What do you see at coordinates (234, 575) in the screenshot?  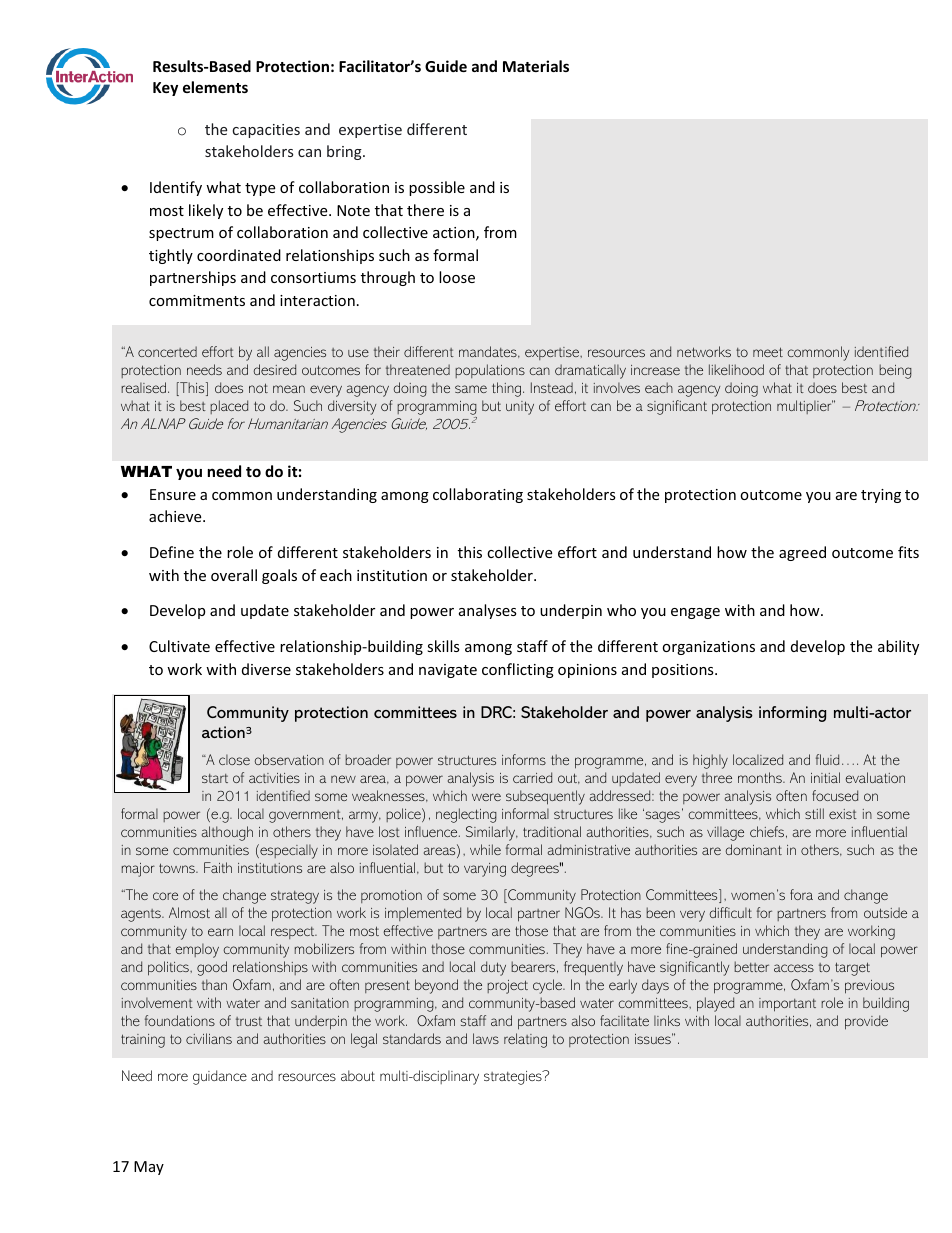 I see `overall` at bounding box center [234, 575].
